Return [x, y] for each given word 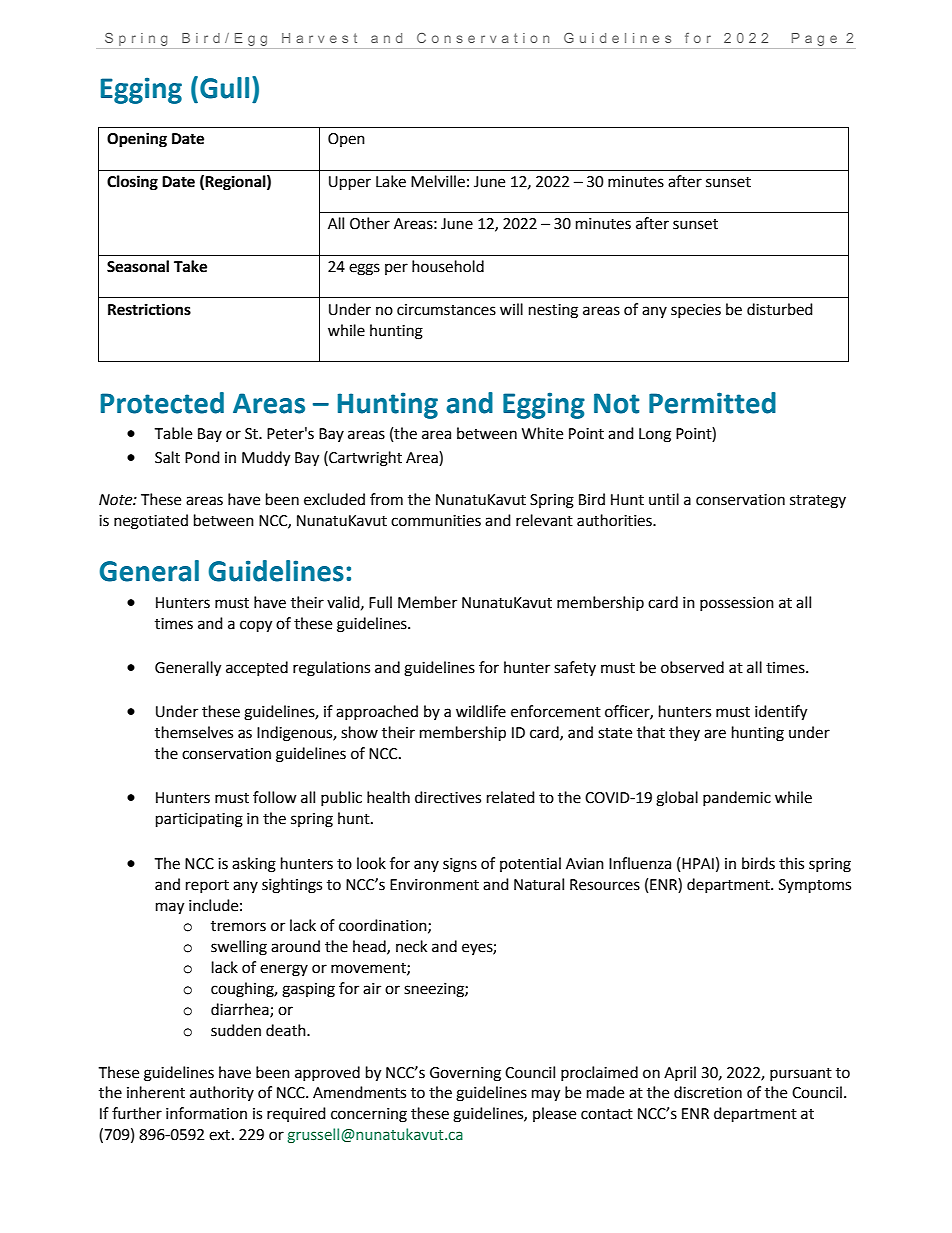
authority [222, 1093]
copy [256, 626]
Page [814, 39]
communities [436, 521]
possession [737, 604]
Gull [224, 88]
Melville [438, 181]
